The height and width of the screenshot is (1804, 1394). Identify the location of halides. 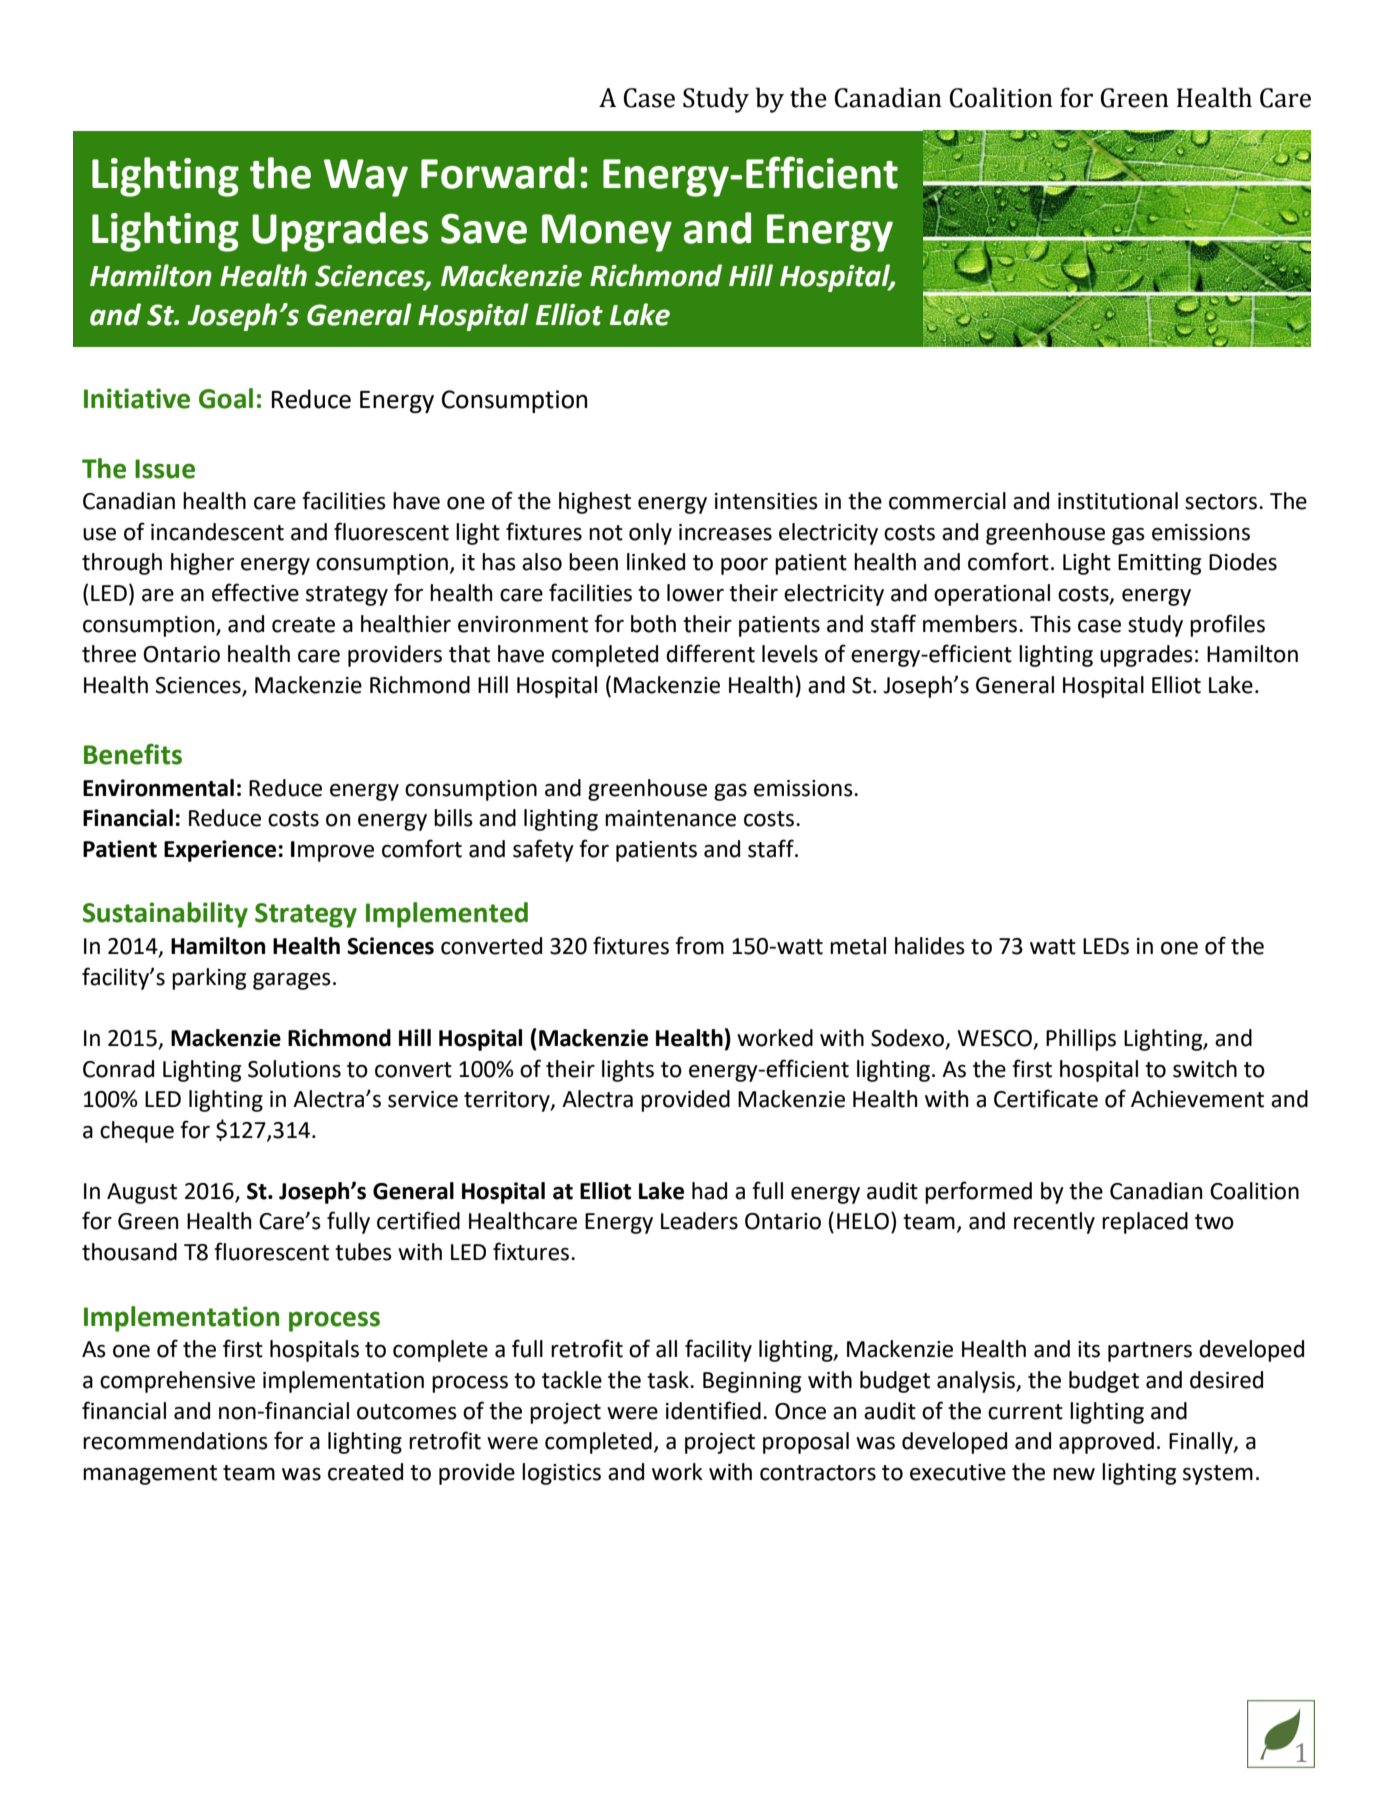
(930, 946).
